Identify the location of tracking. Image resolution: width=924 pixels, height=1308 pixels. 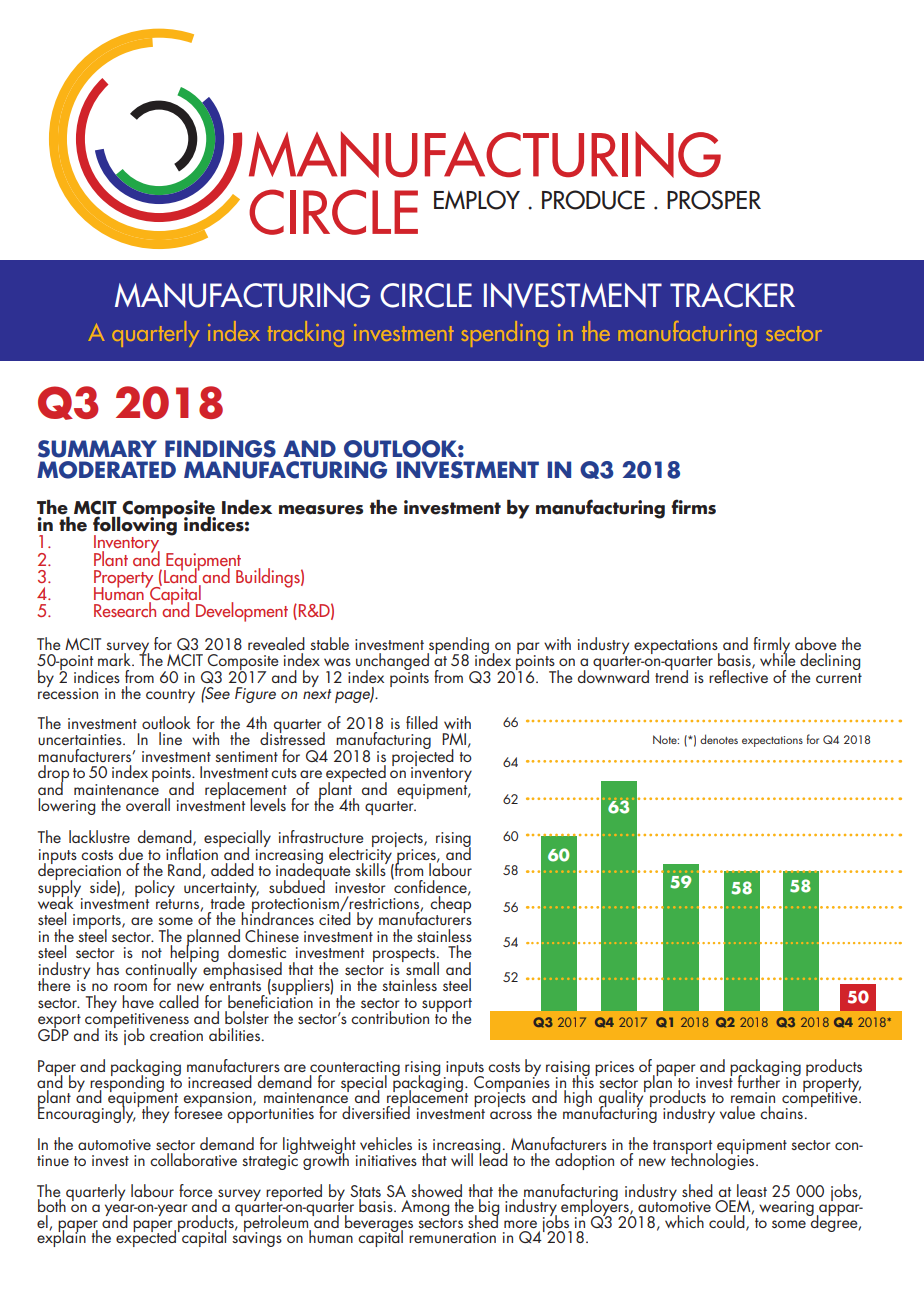
(306, 334).
